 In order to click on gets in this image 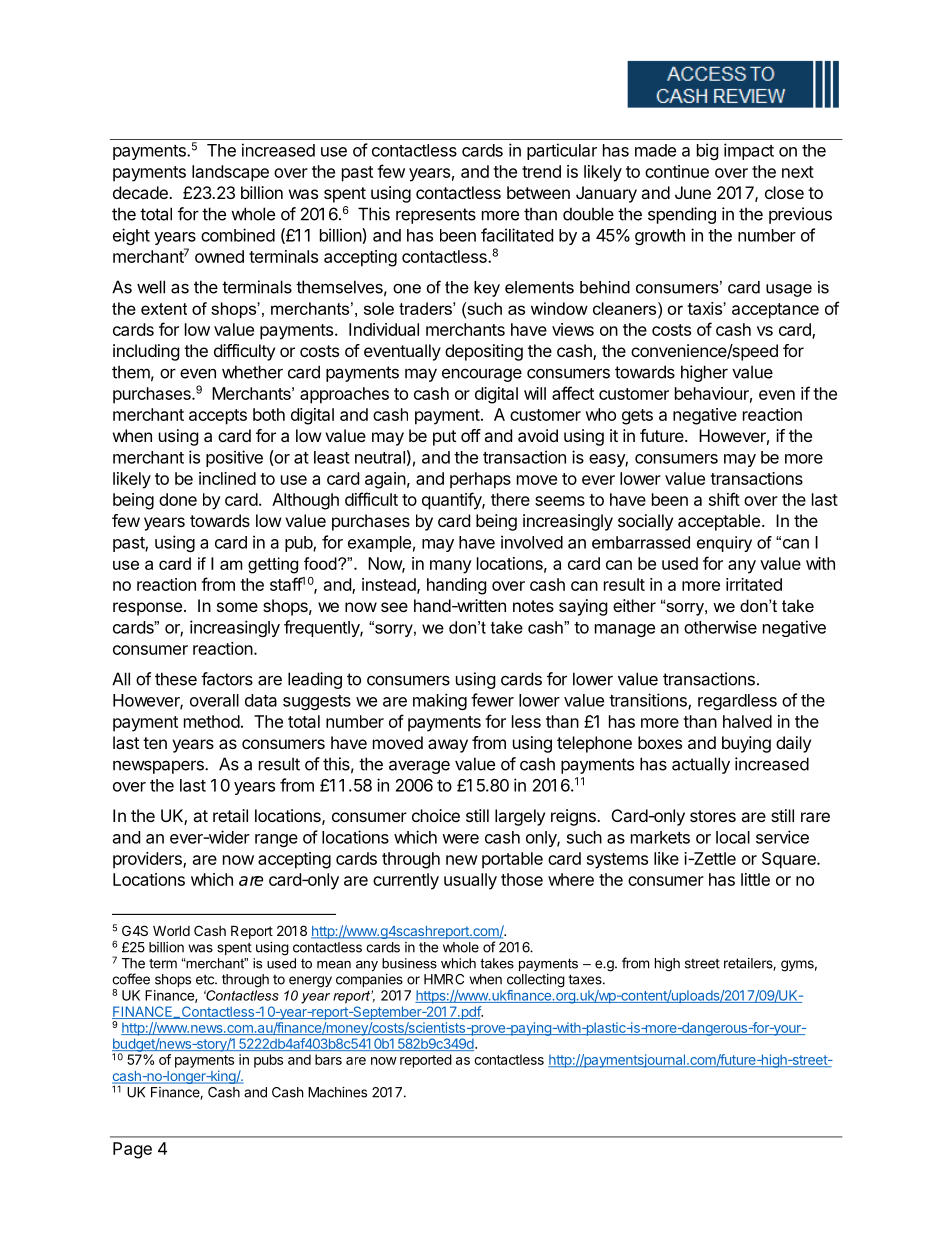, I will do `click(637, 417)`.
